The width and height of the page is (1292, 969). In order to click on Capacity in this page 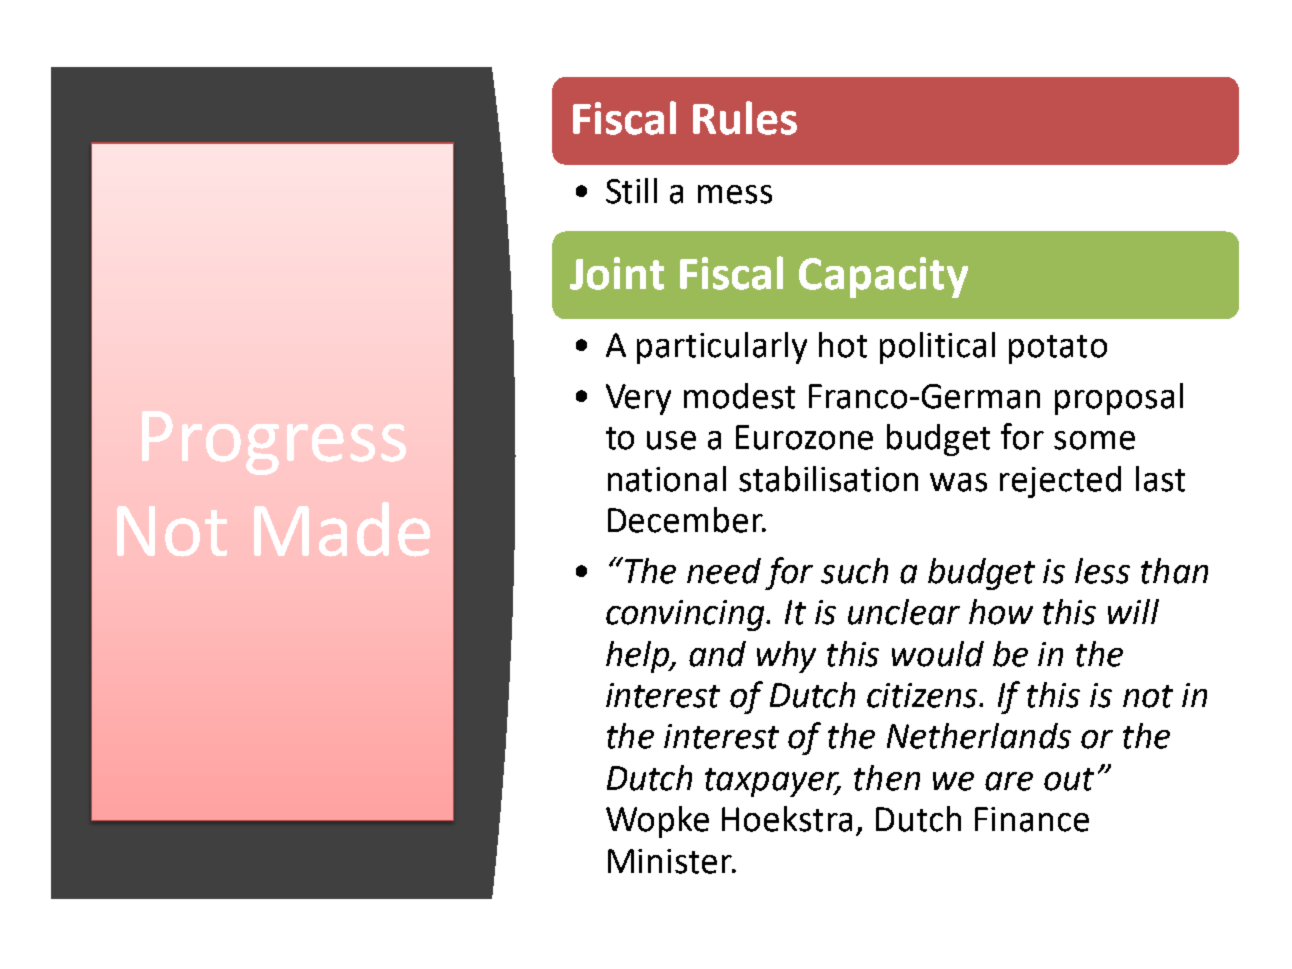, I will do `click(883, 277)`.
